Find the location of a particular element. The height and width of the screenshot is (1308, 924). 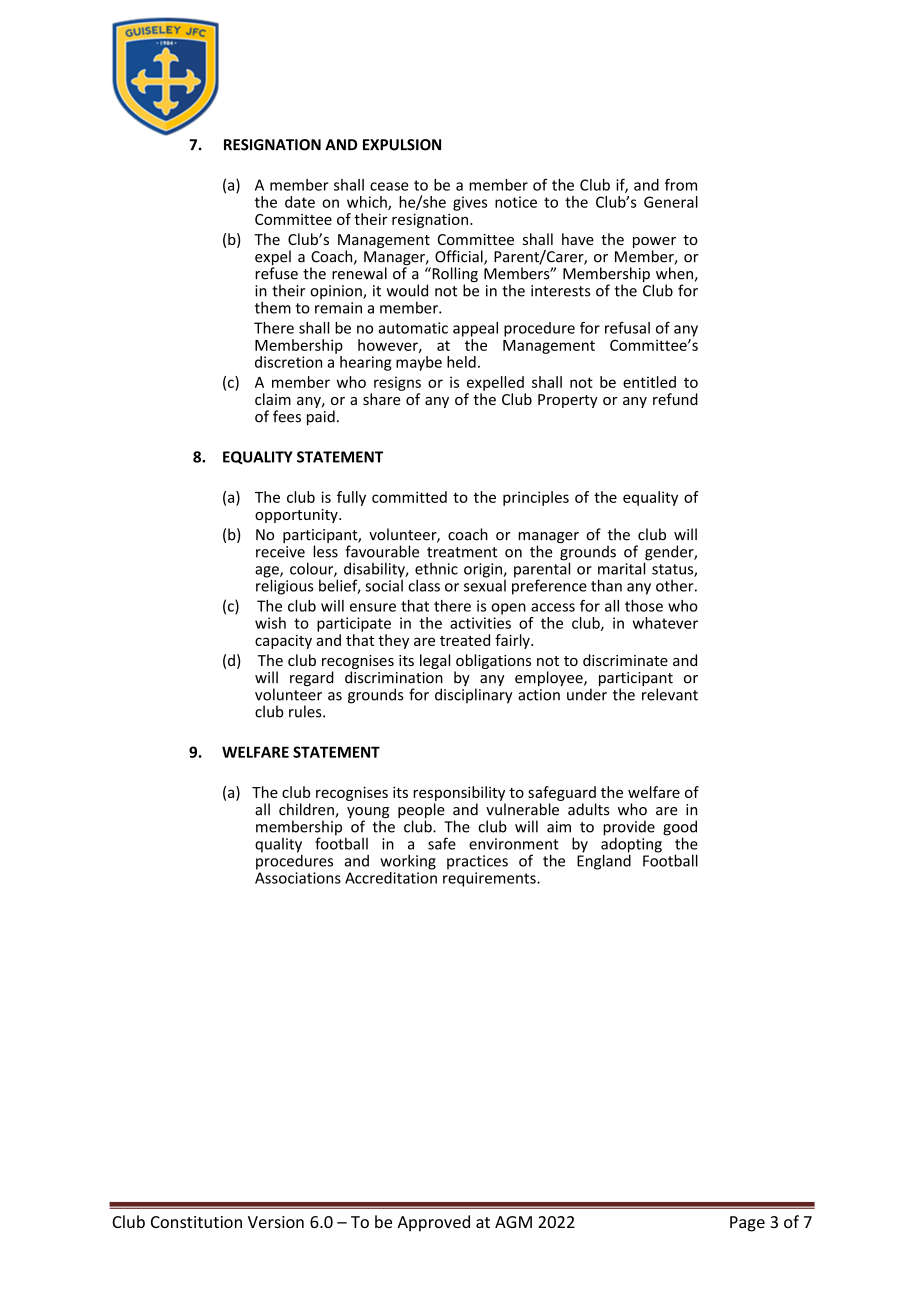

Associations is located at coordinates (298, 878).
